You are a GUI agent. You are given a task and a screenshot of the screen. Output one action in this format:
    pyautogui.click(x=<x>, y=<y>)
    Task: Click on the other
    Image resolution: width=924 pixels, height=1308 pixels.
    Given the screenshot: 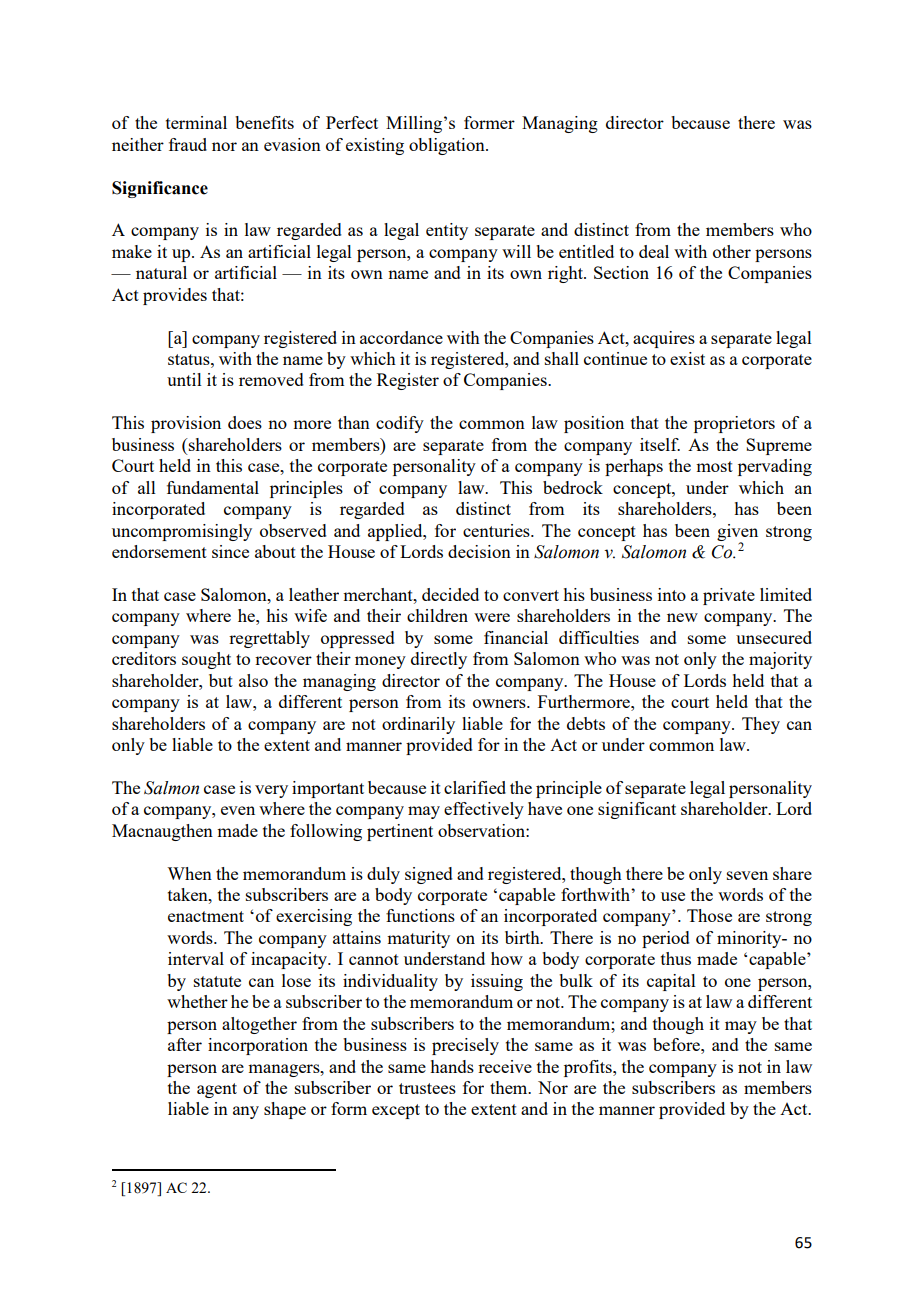 What is the action you would take?
    pyautogui.click(x=732, y=251)
